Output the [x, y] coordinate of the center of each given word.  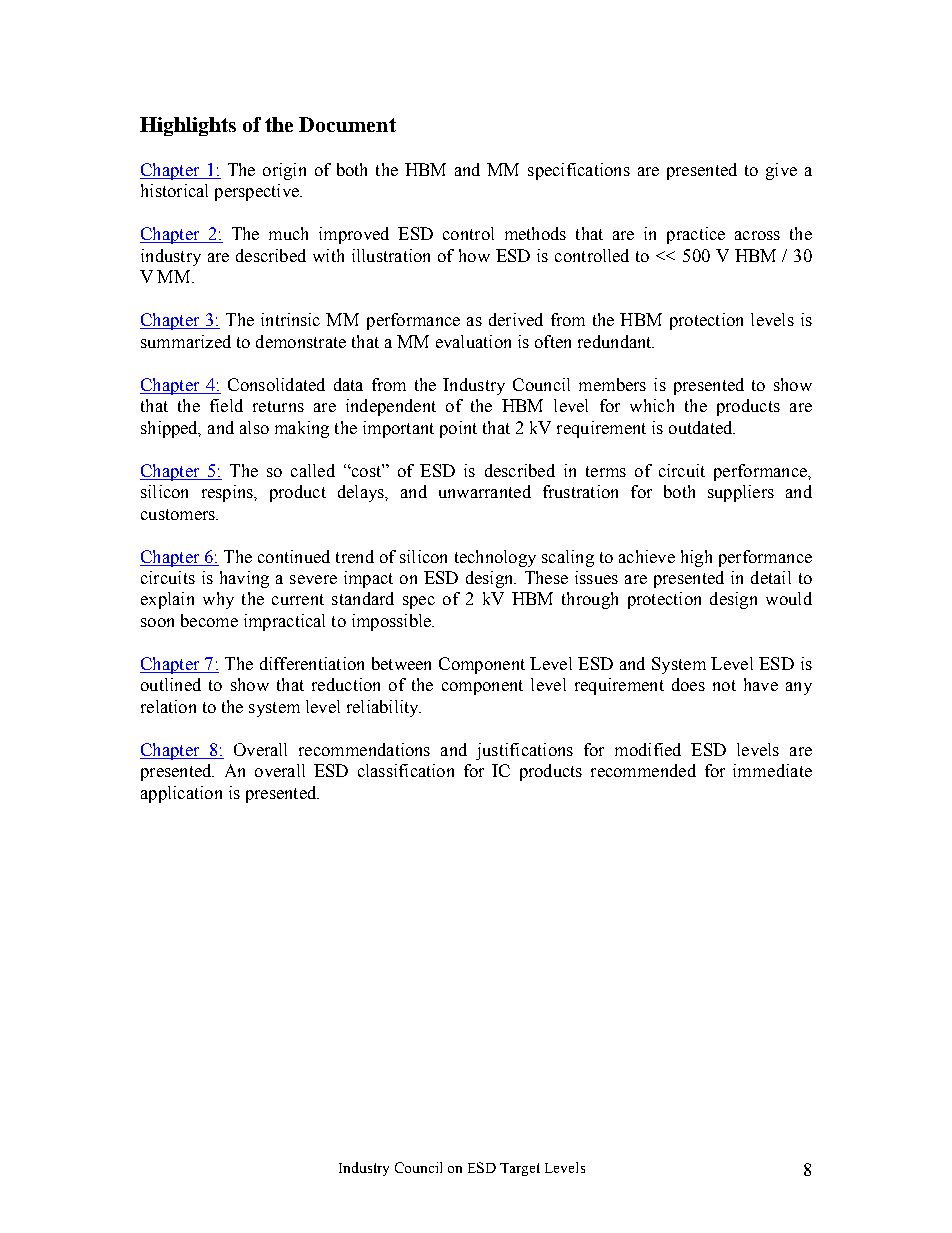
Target [520, 1169]
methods [535, 233]
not [724, 685]
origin [284, 171]
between [401, 663]
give [781, 171]
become [209, 620]
